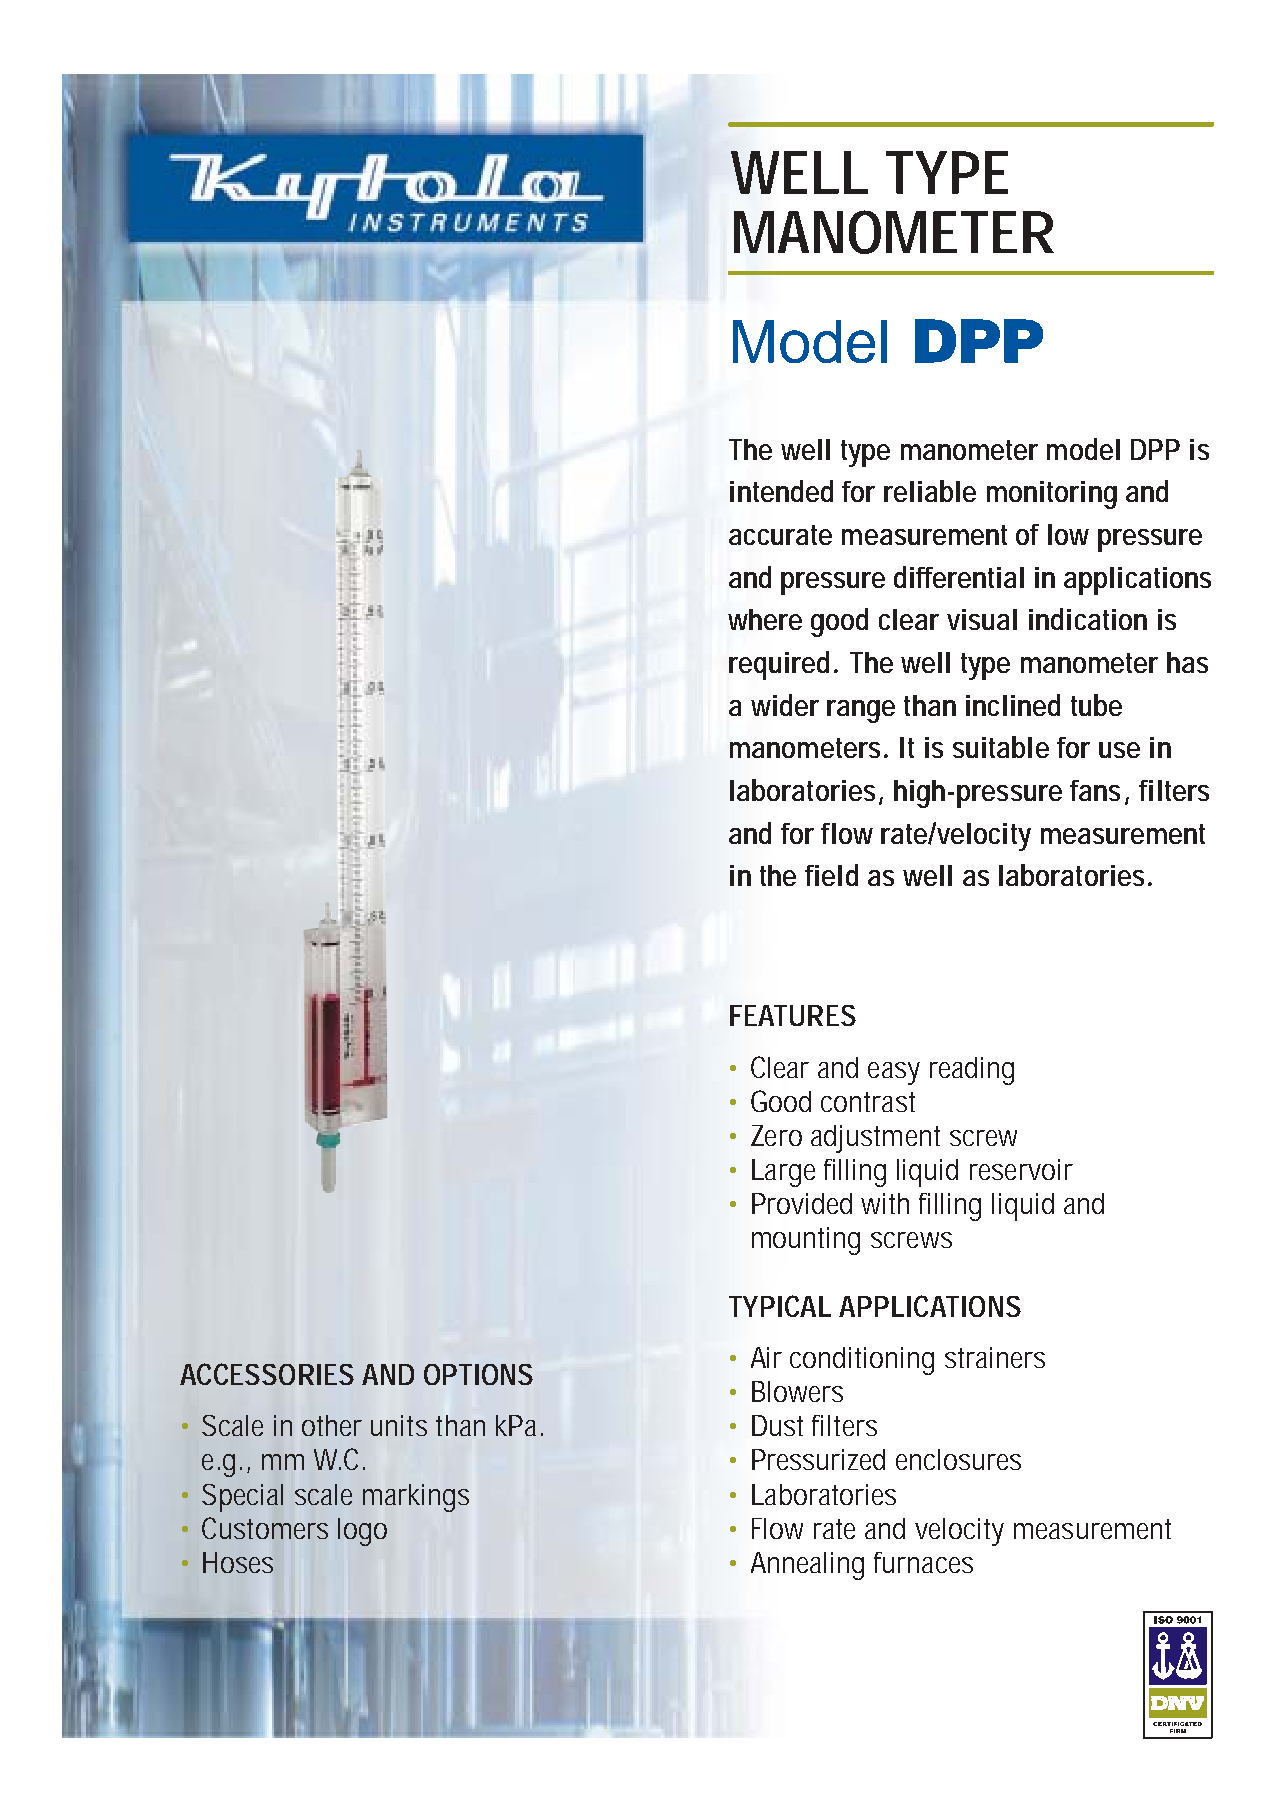  Describe the element at coordinates (793, 1015) in the page. I see `FEATURES` at that location.
